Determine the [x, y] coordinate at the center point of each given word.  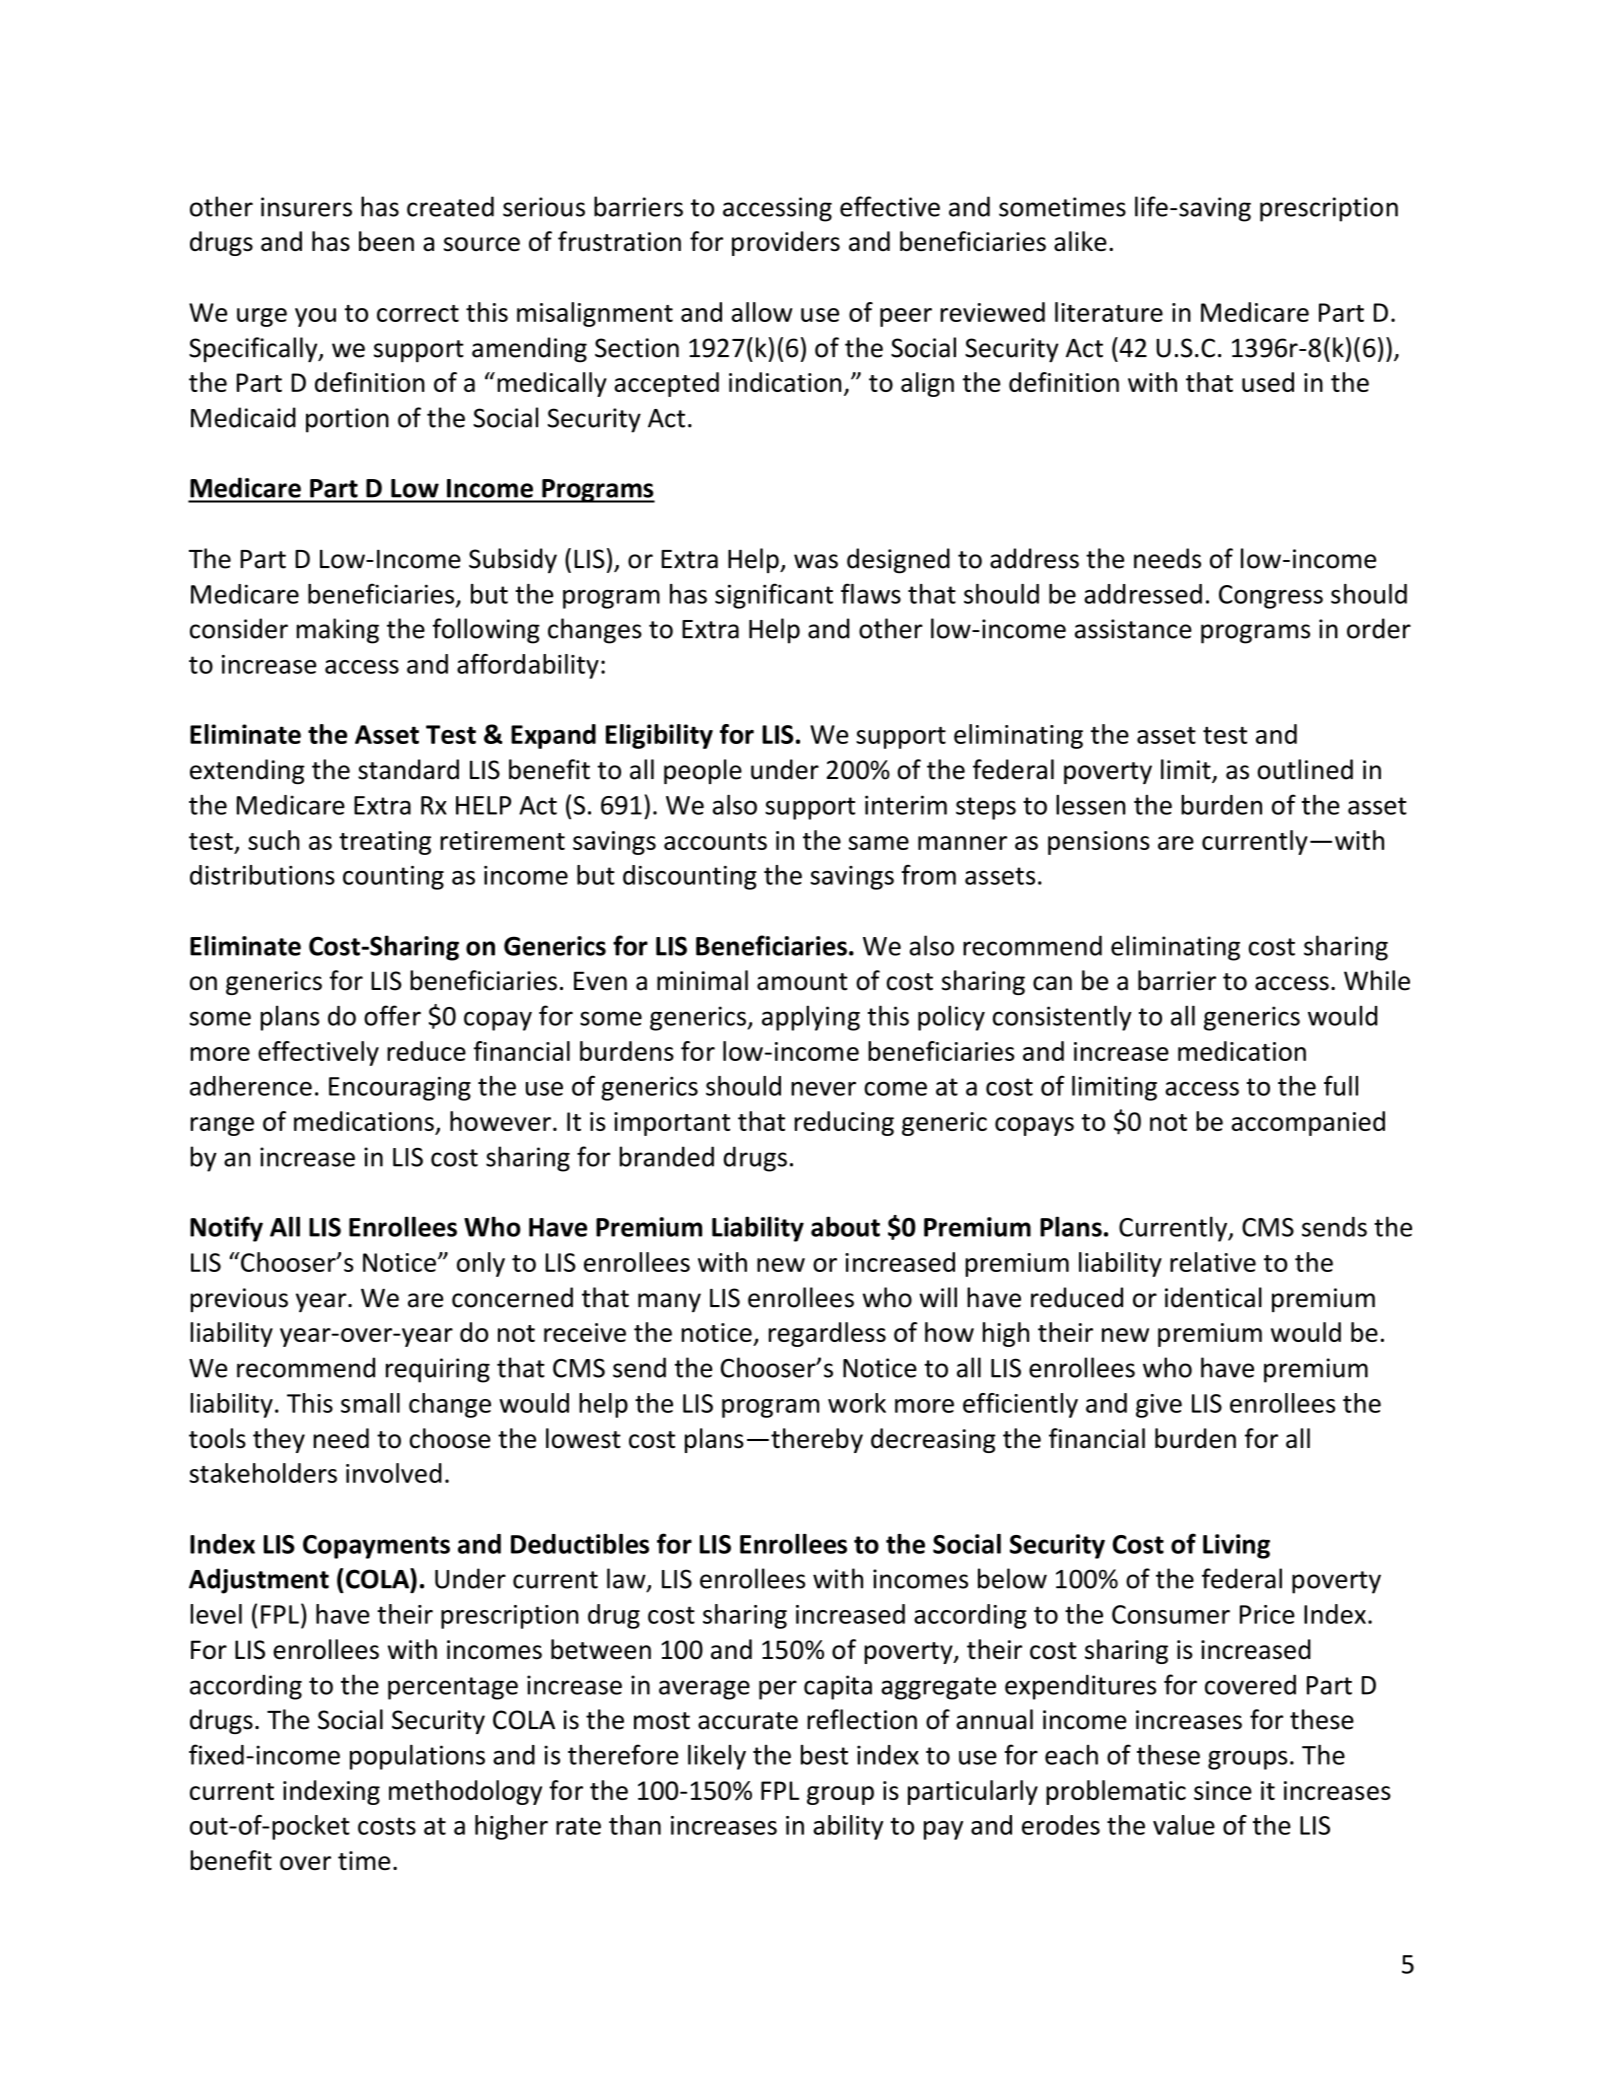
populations [417, 1757]
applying [811, 1018]
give [1159, 1406]
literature [1109, 312]
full [1341, 1085]
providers [786, 243]
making [338, 631]
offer [392, 1015]
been [386, 241]
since [1223, 1790]
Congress [1271, 597]
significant [774, 596]
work [857, 1403]
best [824, 1755]
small [370, 1403]
